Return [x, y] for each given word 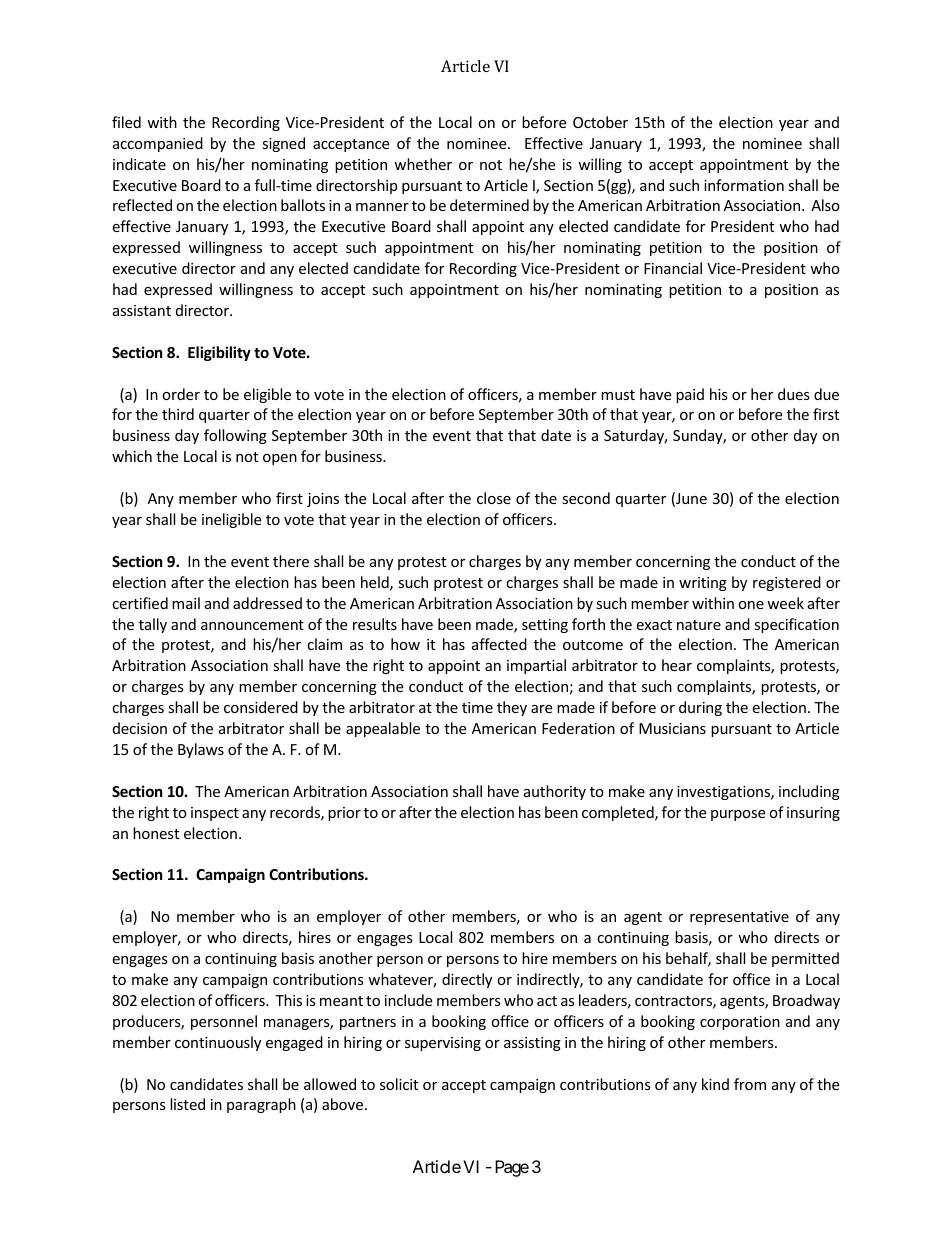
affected [499, 644]
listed [187, 1104]
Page [512, 1168]
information [744, 185]
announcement [252, 625]
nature [699, 625]
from [750, 1084]
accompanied [158, 144]
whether [423, 164]
